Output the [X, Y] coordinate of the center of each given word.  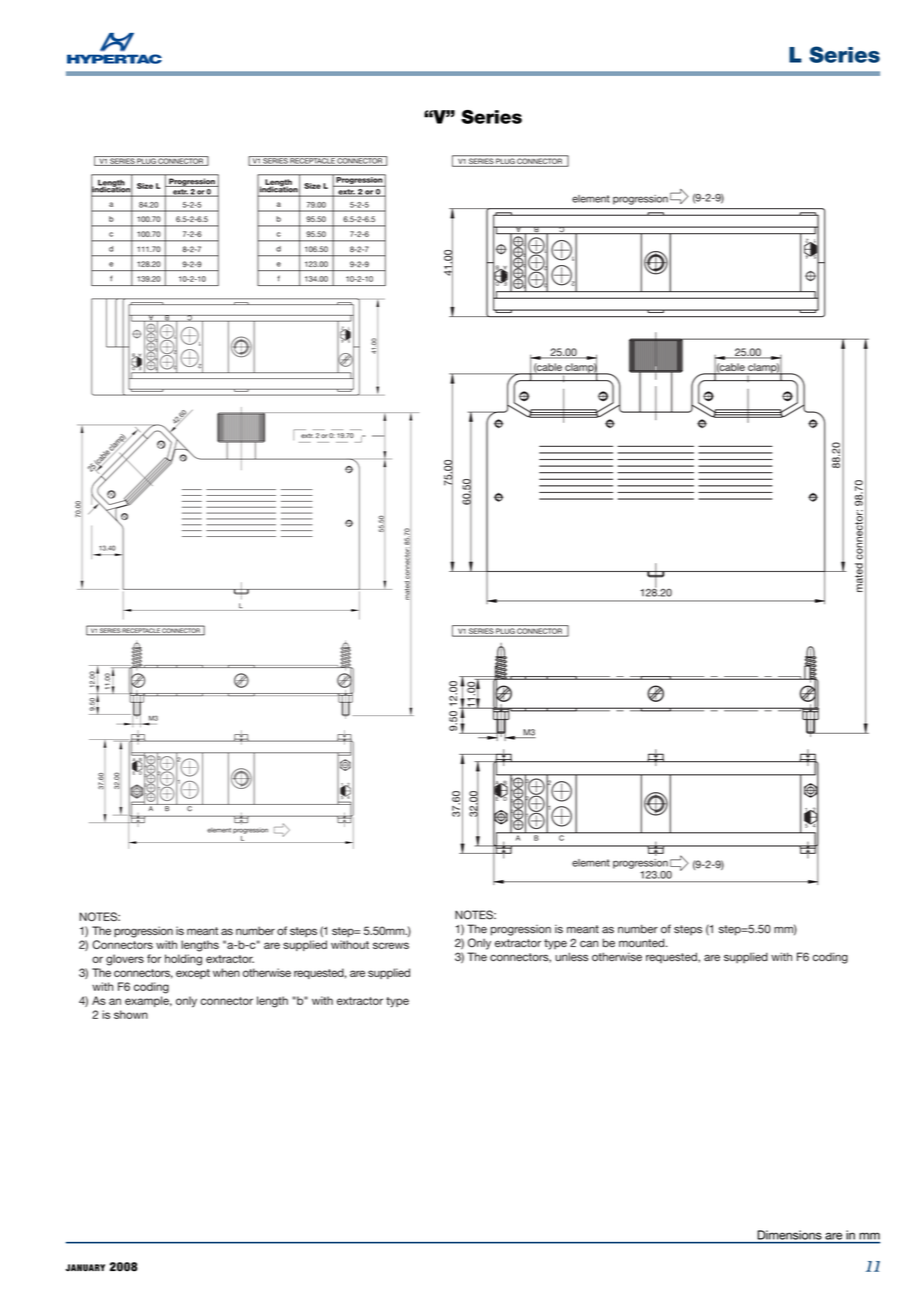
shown [131, 1014]
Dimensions [790, 1235]
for [154, 958]
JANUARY [85, 1268]
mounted [643, 942]
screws [391, 945]
